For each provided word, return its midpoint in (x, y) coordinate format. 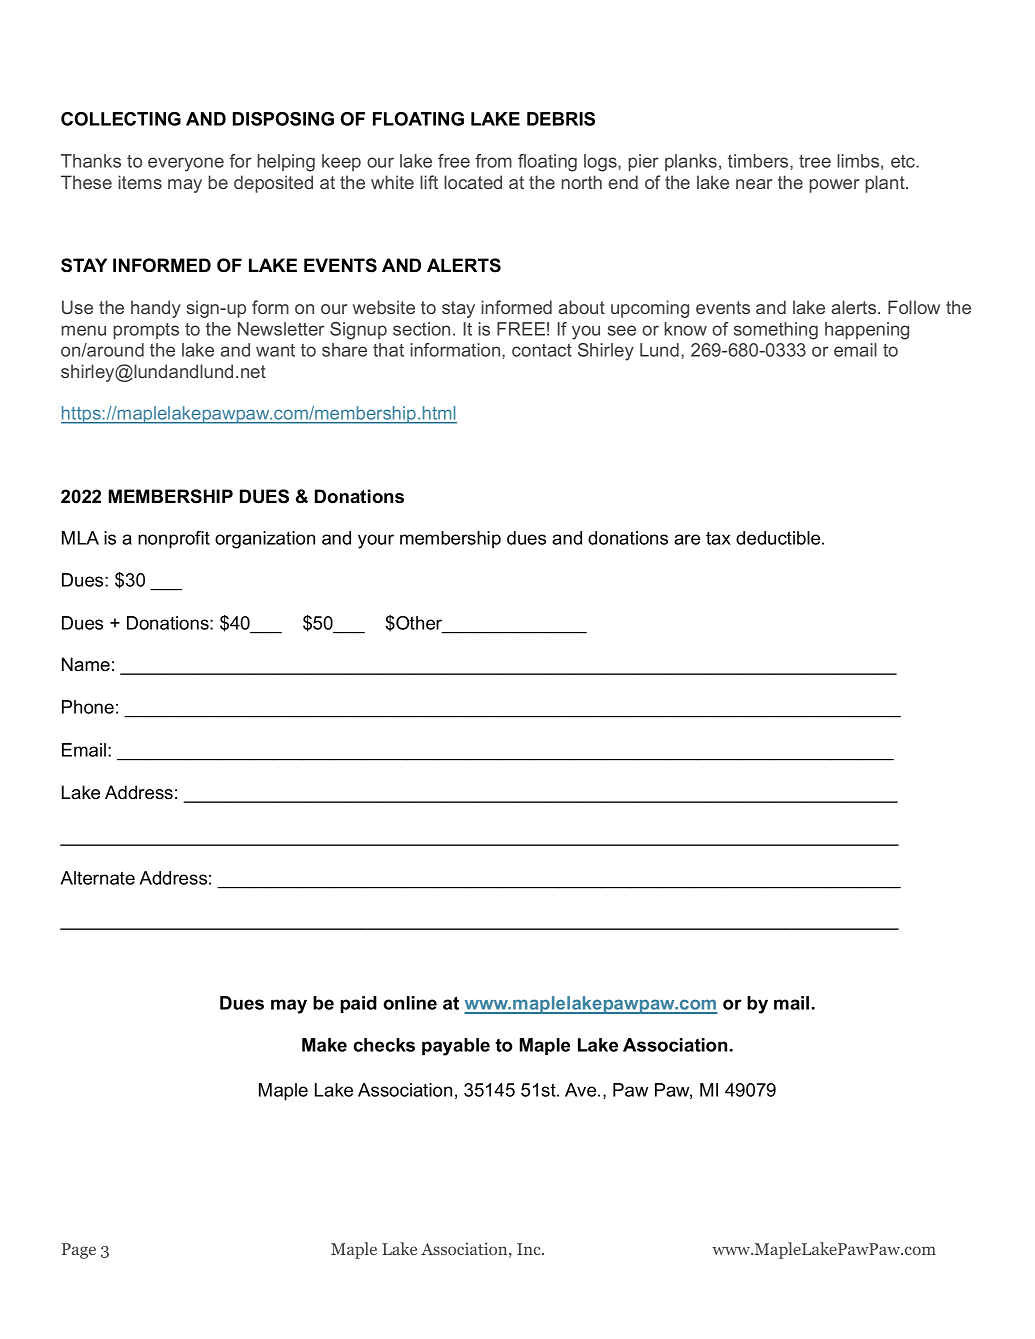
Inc (530, 1249)
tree (815, 161)
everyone (186, 164)
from (493, 161)
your (376, 541)
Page (79, 1251)
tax (718, 538)
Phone (88, 707)
